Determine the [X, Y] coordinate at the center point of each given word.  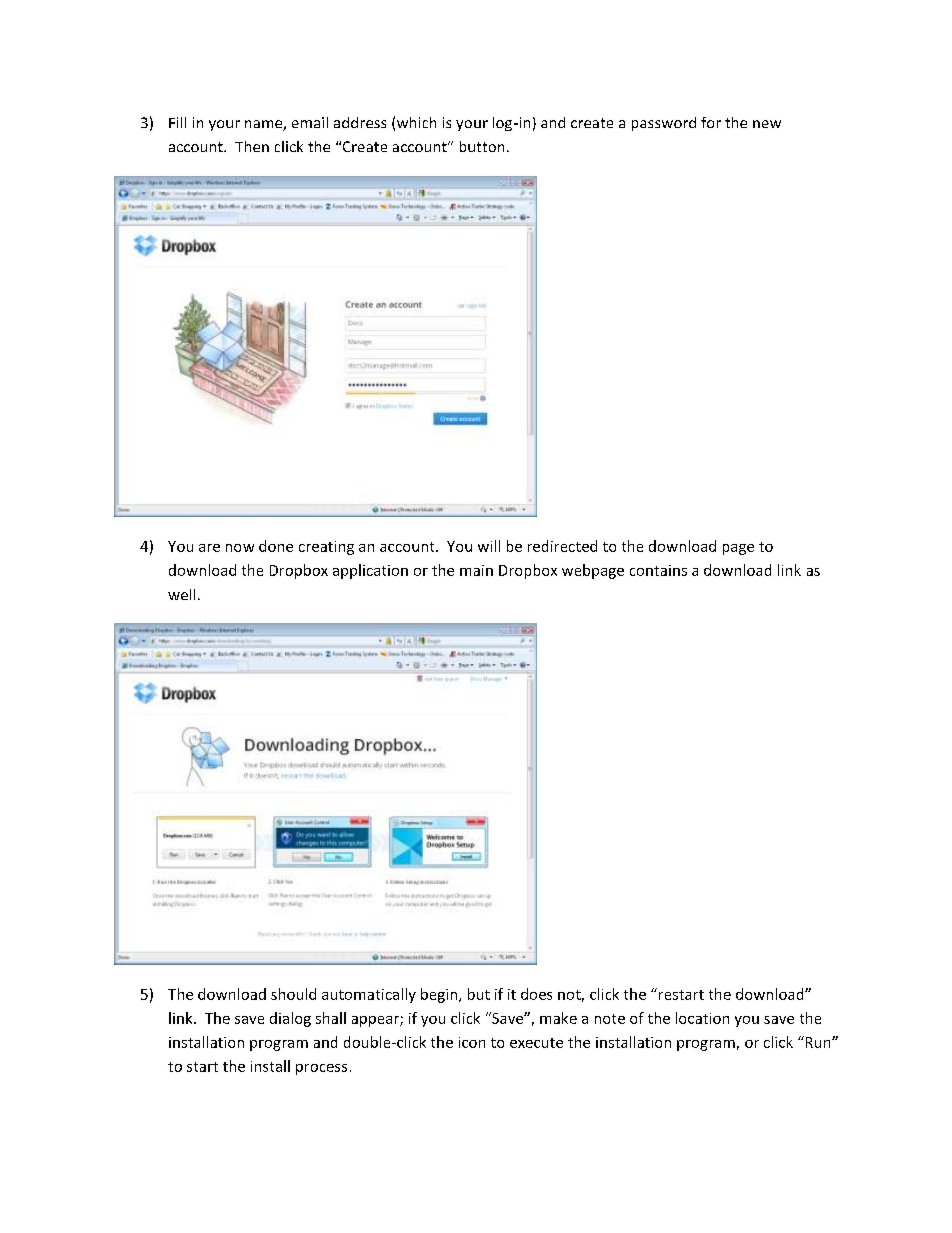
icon [472, 1042]
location [702, 1018]
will [489, 546]
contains [658, 570]
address [360, 122]
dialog [290, 1019]
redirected [562, 546]
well [181, 594]
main [476, 570]
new [767, 124]
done [276, 546]
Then [252, 146]
